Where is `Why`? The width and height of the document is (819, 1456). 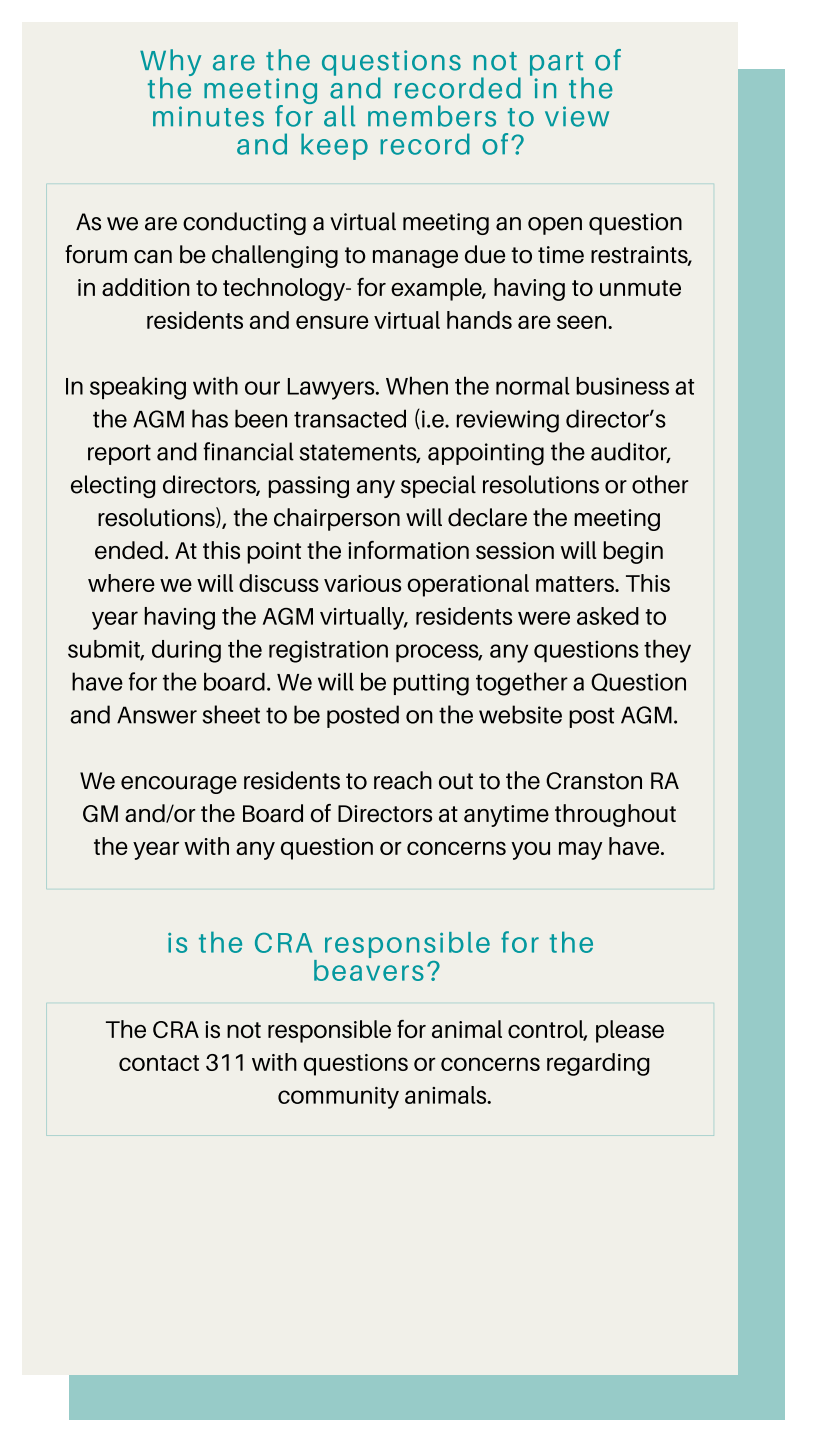
Why is located at coordinates (170, 64).
